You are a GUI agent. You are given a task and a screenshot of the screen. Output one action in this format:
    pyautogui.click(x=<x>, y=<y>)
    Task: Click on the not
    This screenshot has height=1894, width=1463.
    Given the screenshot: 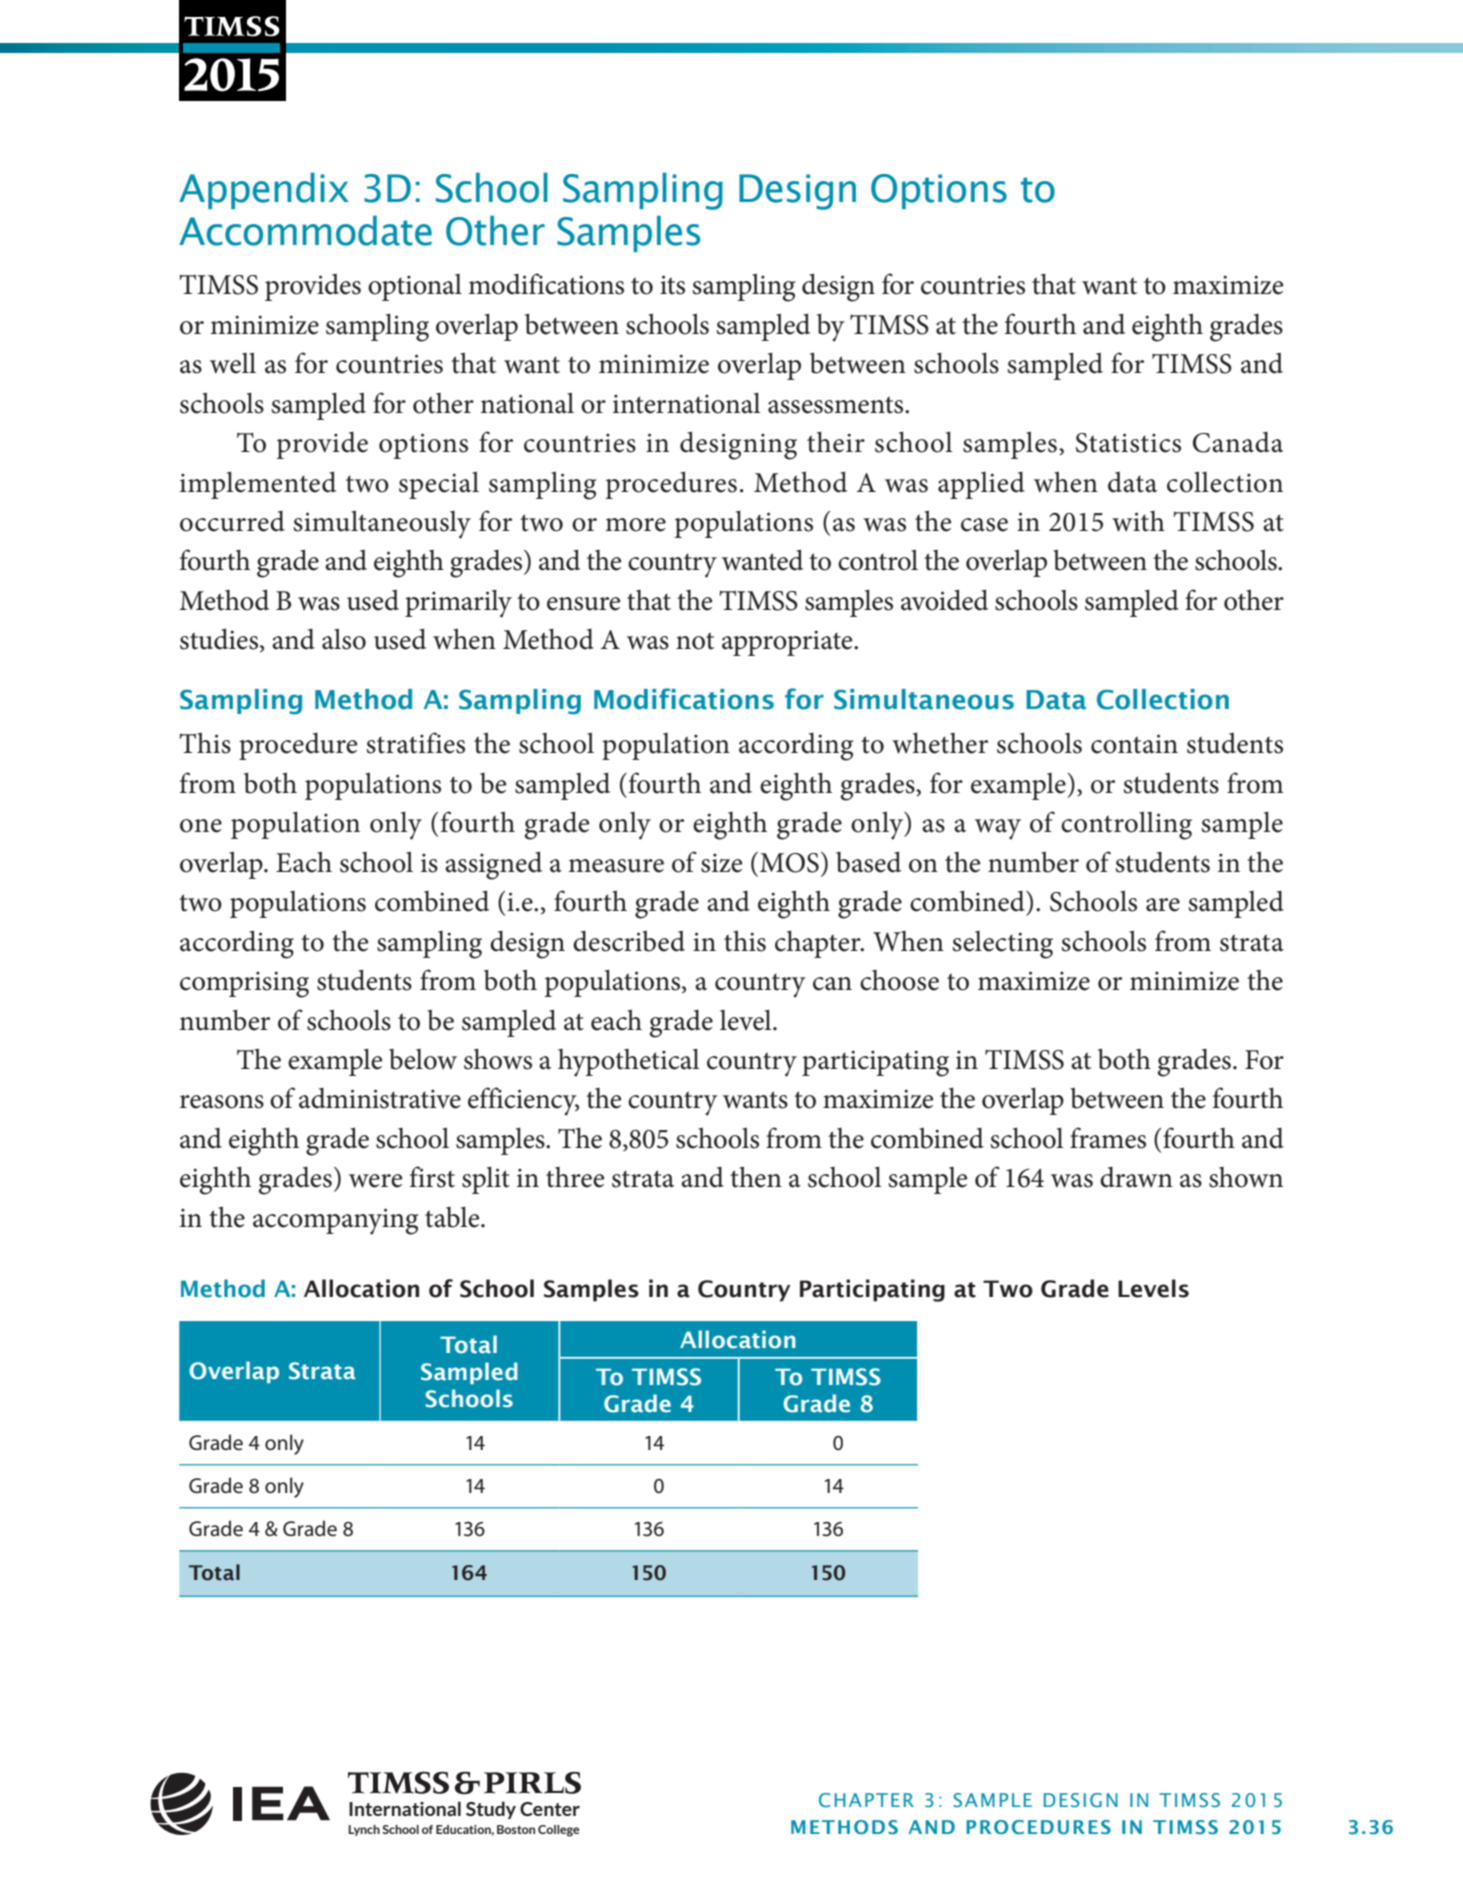 What is the action you would take?
    pyautogui.click(x=695, y=641)
